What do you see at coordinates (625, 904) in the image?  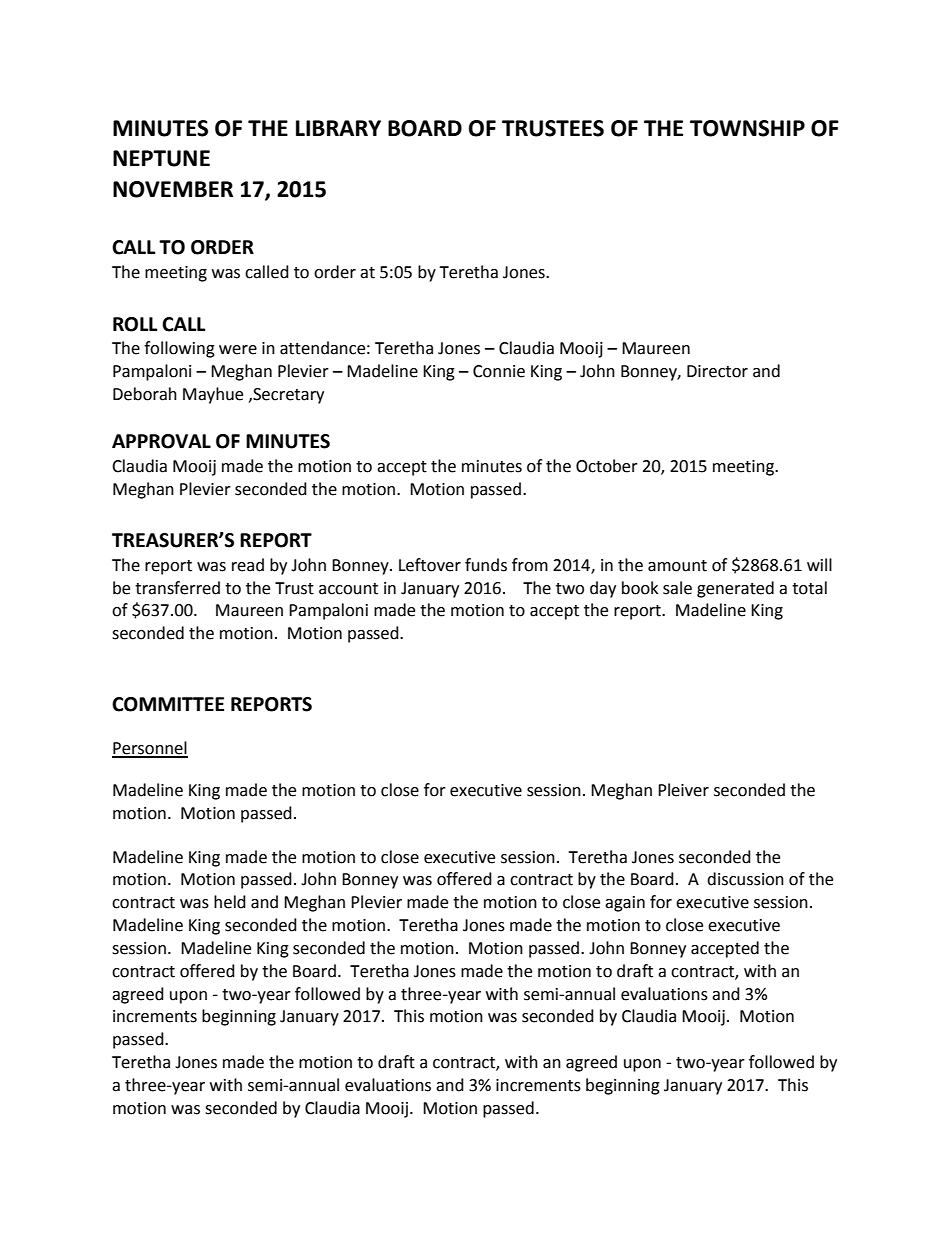 I see `again` at bounding box center [625, 904].
